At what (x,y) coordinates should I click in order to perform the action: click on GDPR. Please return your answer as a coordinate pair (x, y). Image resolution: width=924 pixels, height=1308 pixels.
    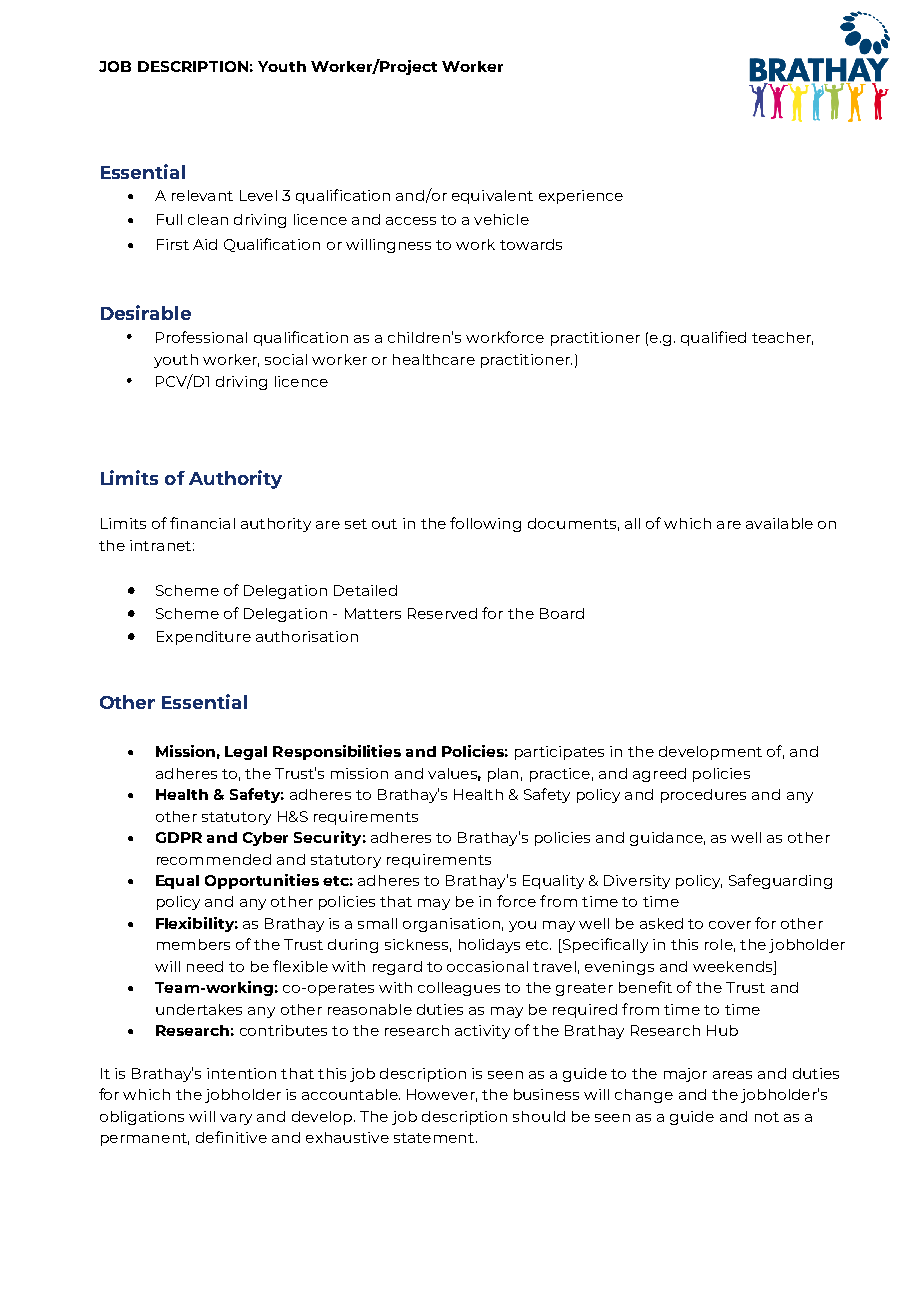
    Looking at the image, I should click on (179, 837).
